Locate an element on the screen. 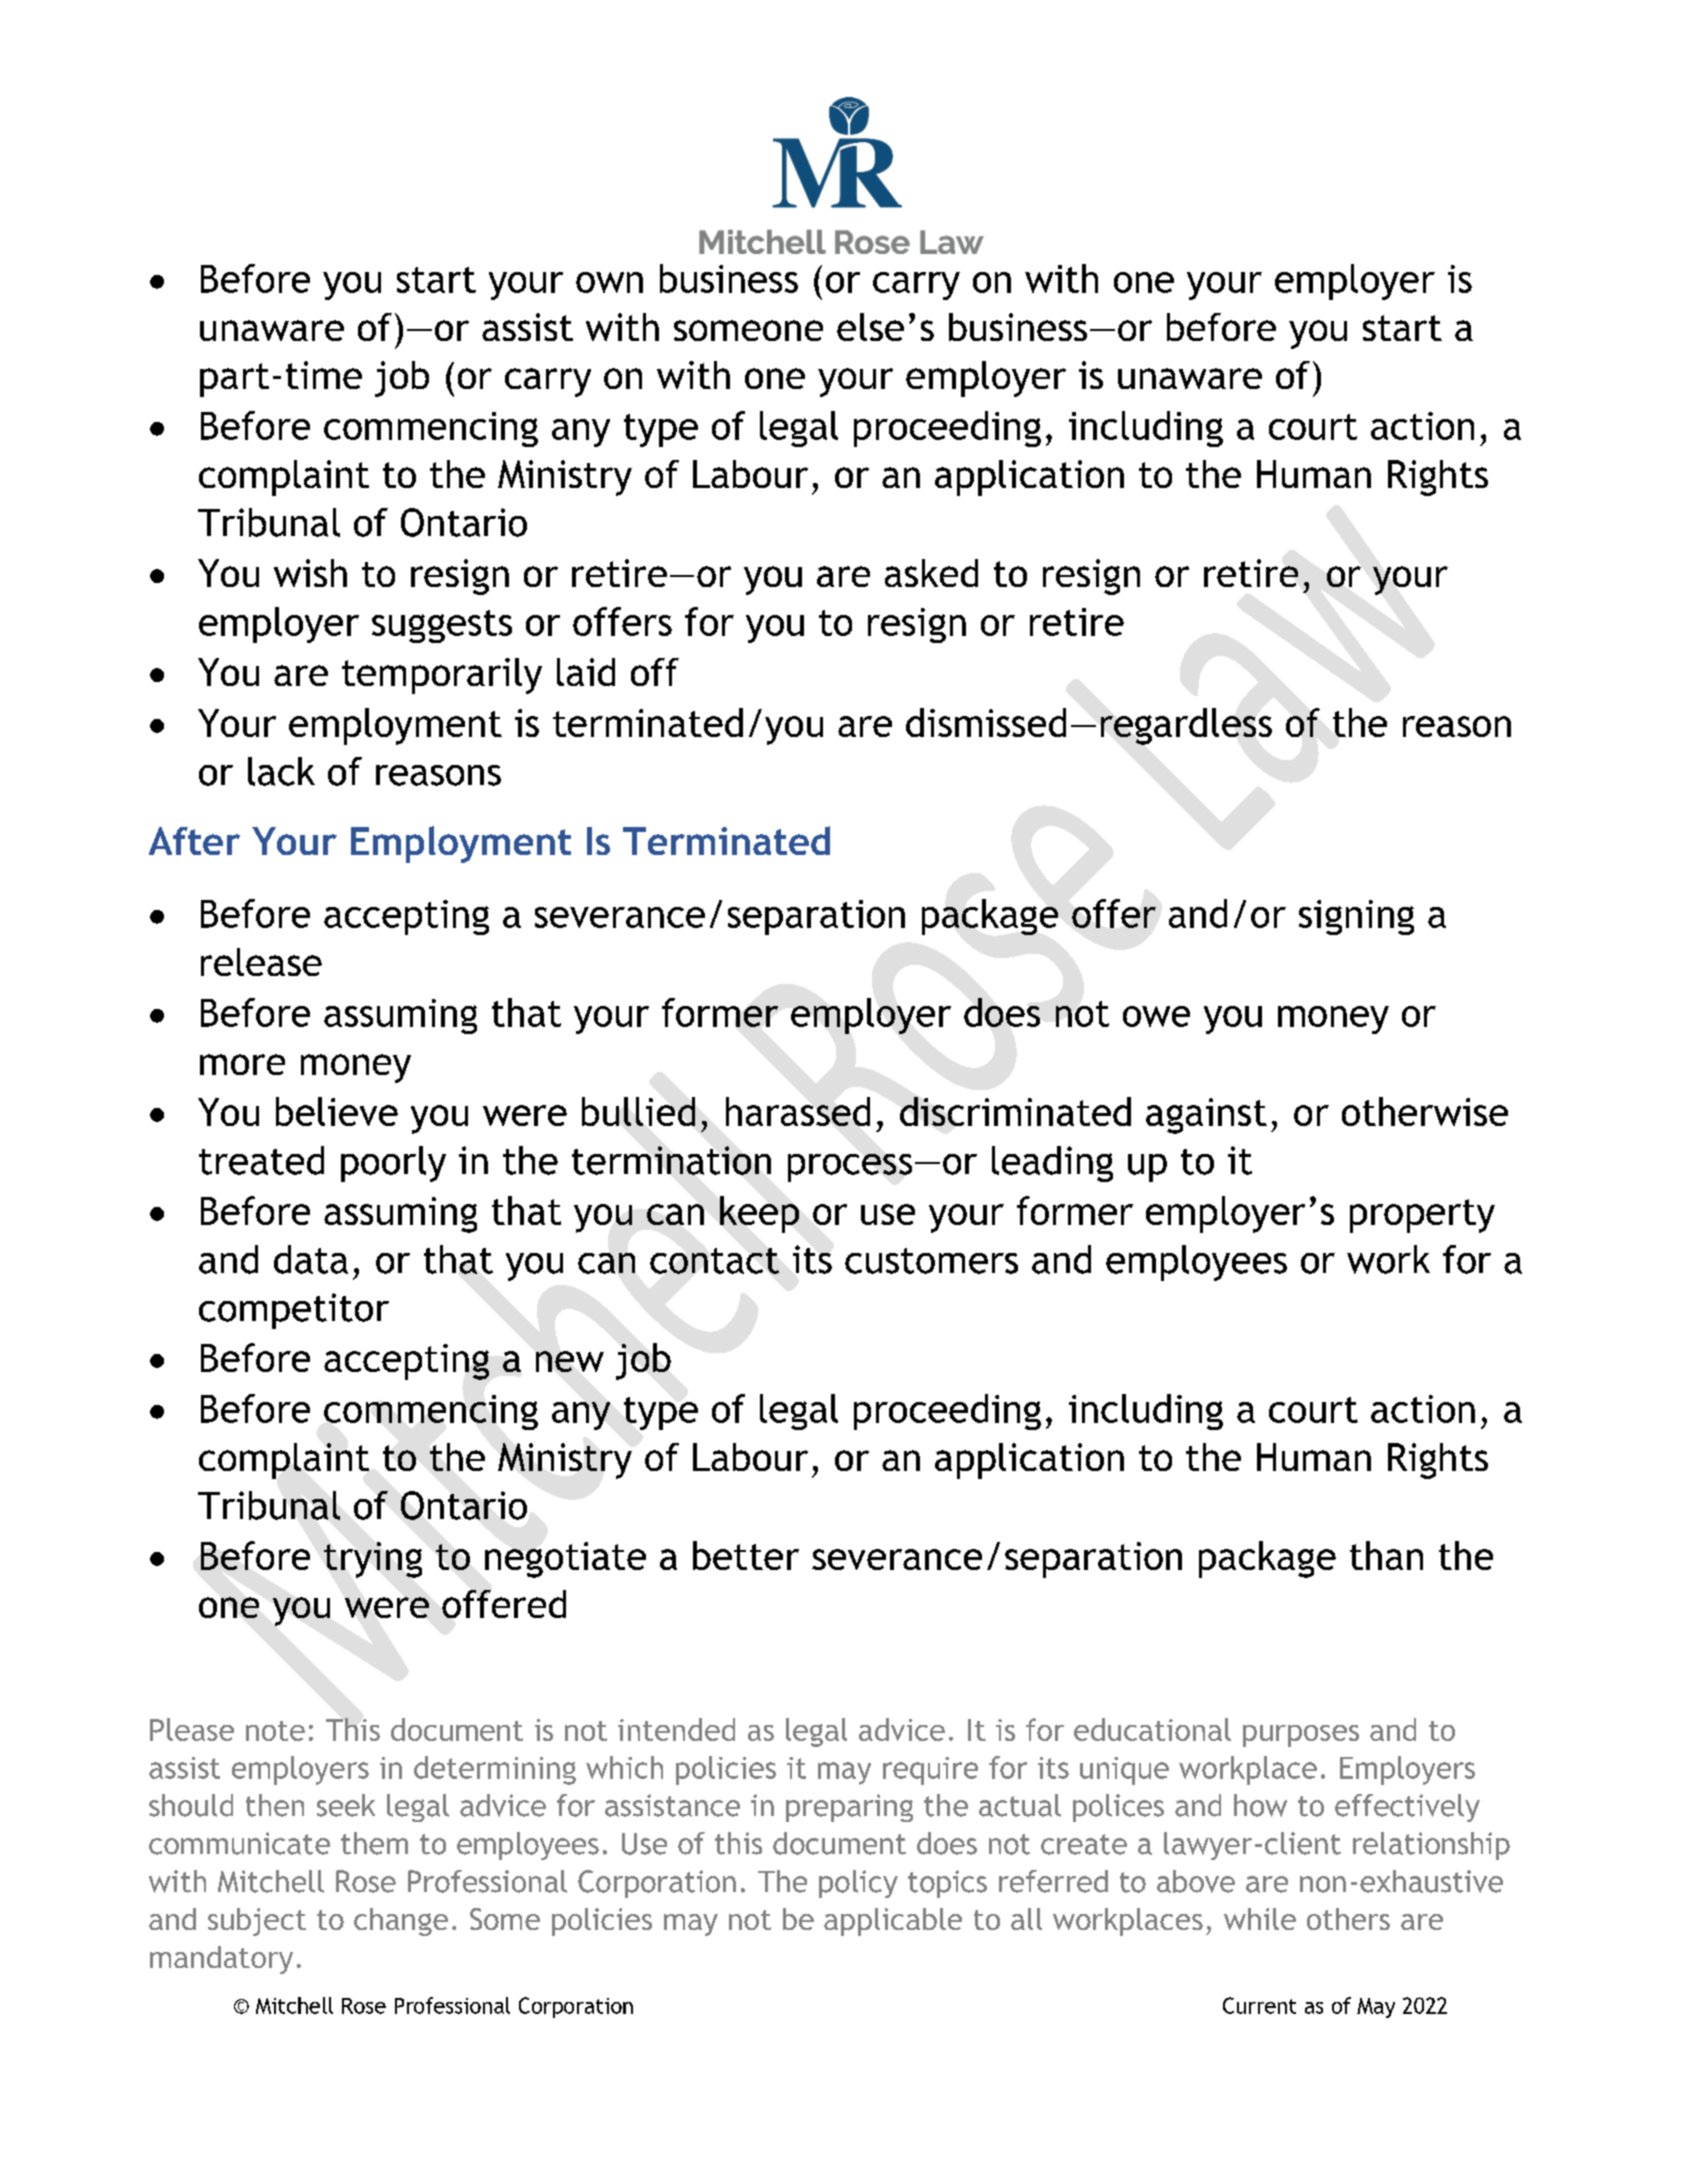 This screenshot has height=2176, width=1681. while is located at coordinates (1260, 1919).
